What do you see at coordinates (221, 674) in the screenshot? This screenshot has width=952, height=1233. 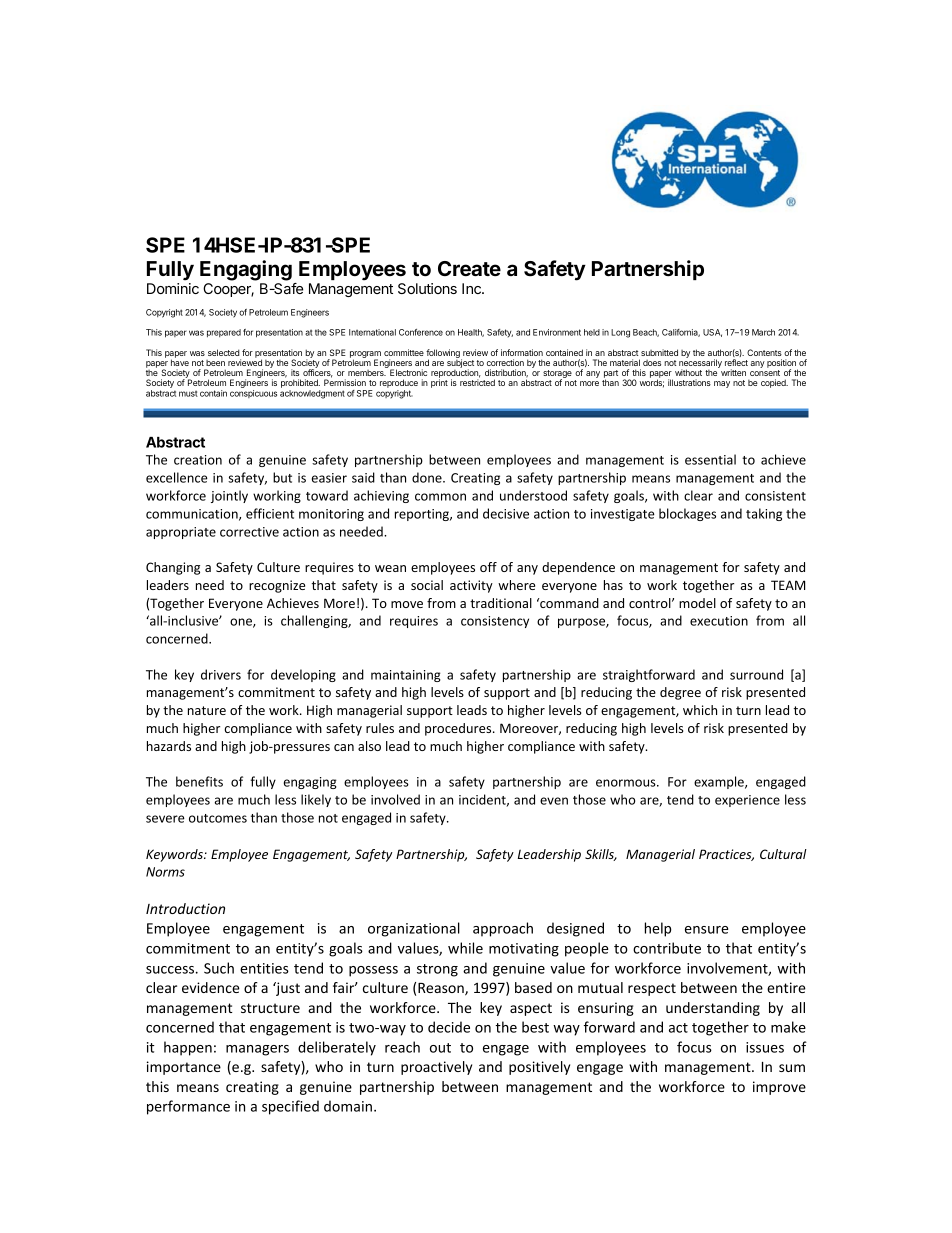 I see `drivers` at bounding box center [221, 674].
